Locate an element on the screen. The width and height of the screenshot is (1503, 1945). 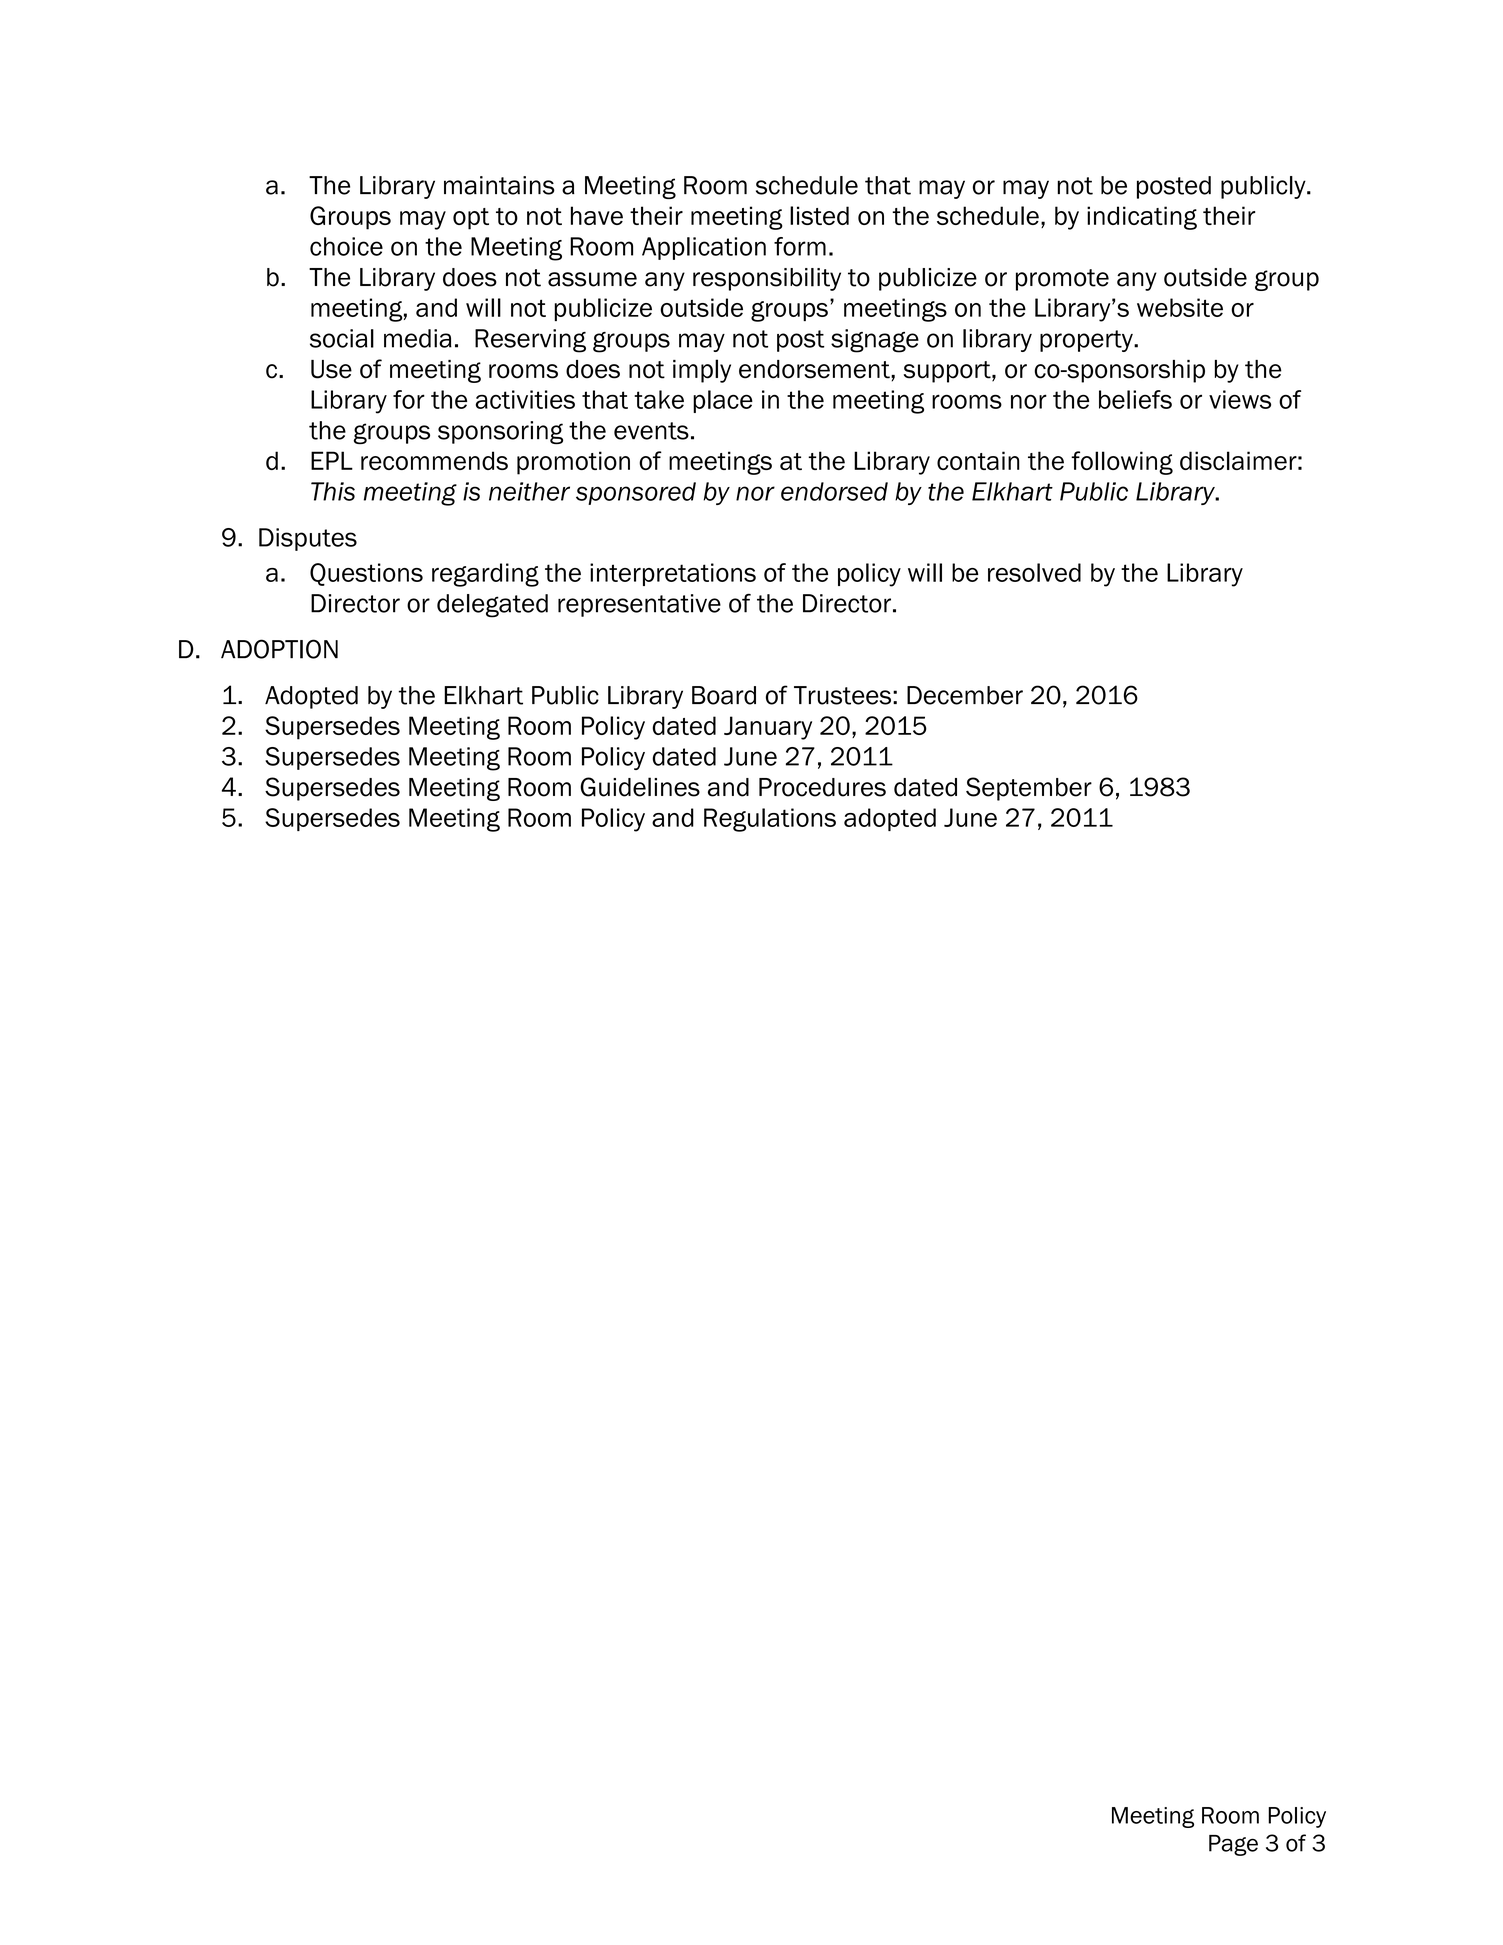
December is located at coordinates (965, 695).
